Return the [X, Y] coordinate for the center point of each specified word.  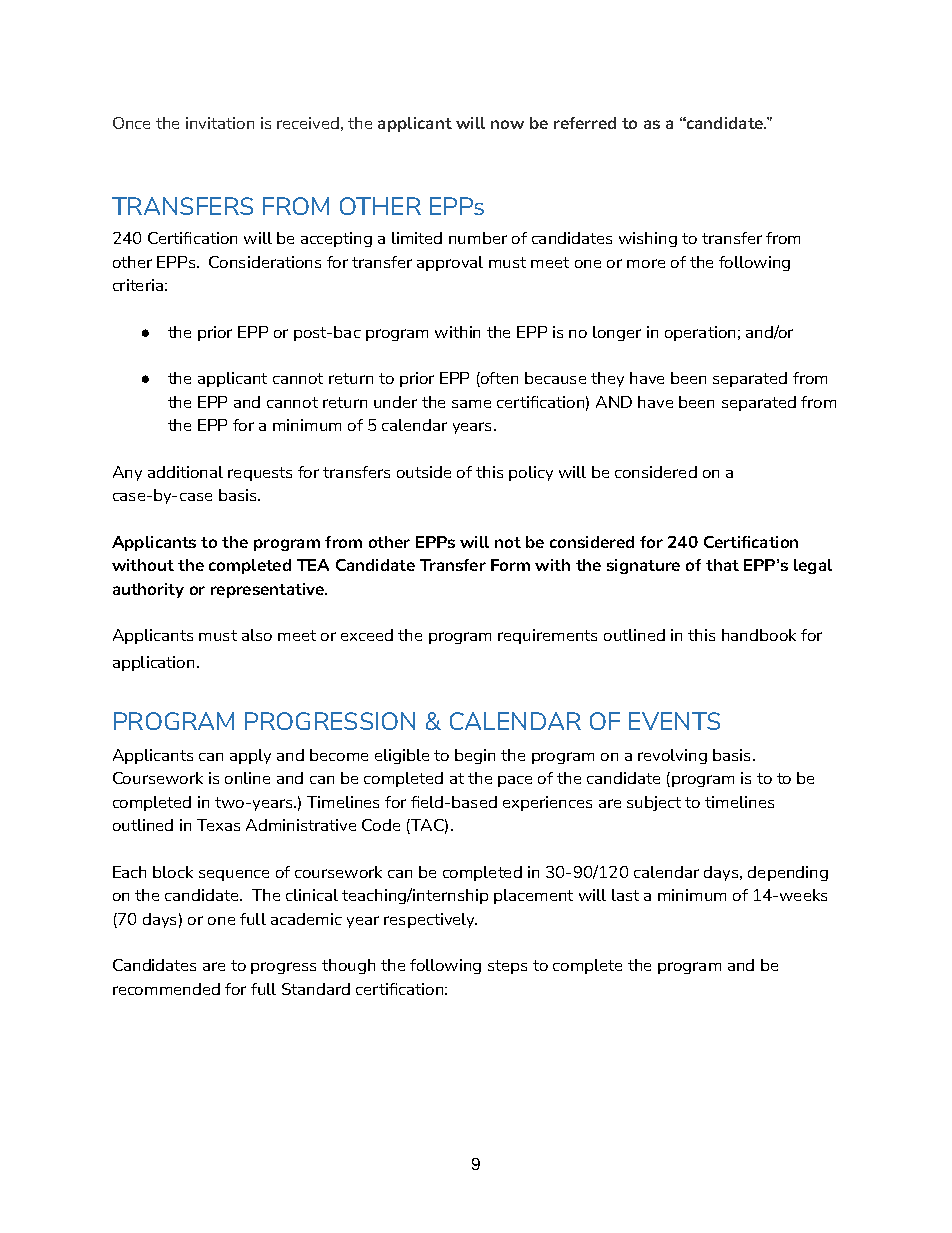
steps [507, 967]
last [625, 895]
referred [585, 123]
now [507, 124]
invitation [220, 123]
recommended [166, 989]
